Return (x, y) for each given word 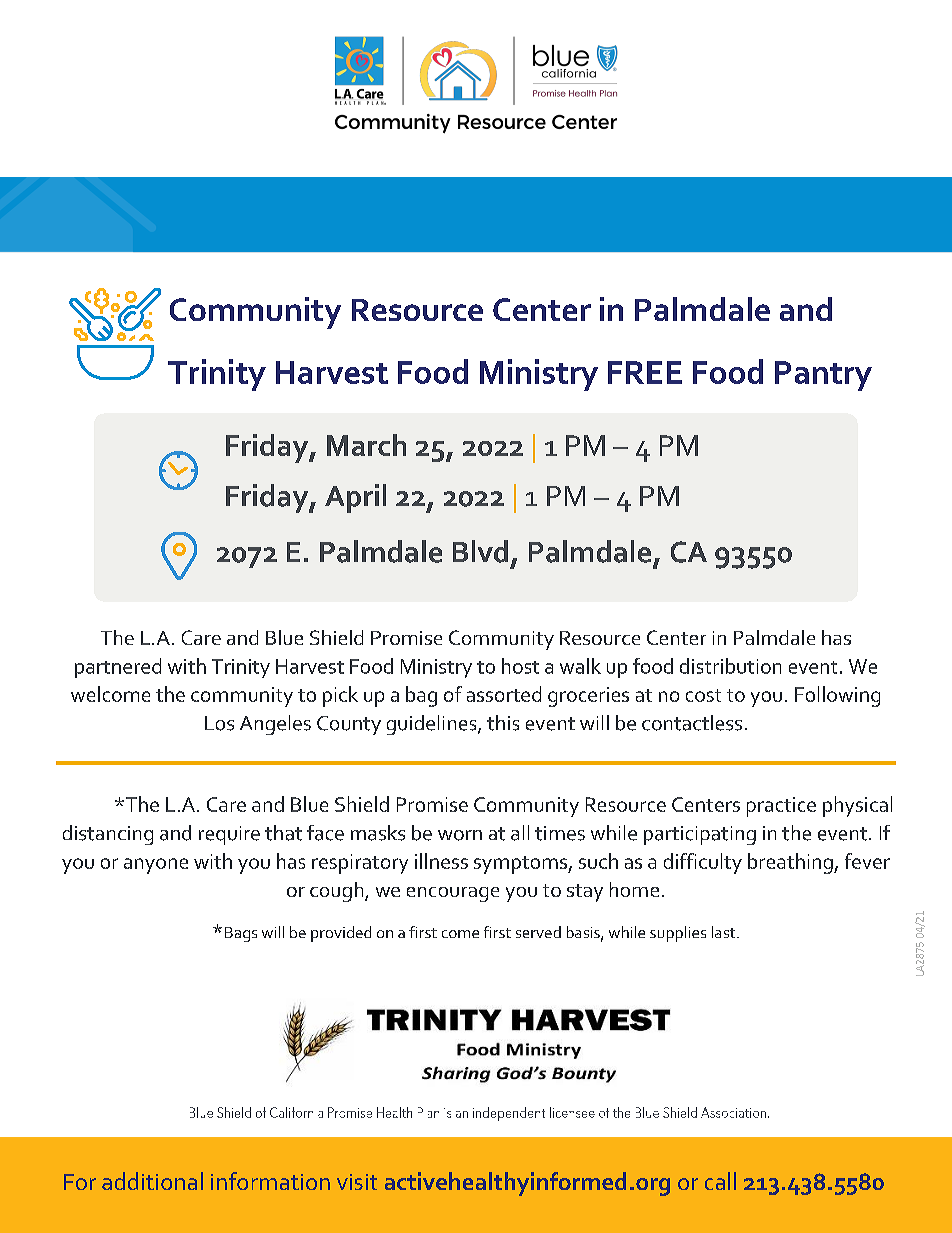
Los (219, 723)
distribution (730, 666)
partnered (118, 668)
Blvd (480, 551)
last (725, 932)
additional (152, 1181)
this (503, 723)
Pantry (823, 376)
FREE (645, 372)
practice (781, 807)
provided (341, 934)
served (538, 932)
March (366, 445)
